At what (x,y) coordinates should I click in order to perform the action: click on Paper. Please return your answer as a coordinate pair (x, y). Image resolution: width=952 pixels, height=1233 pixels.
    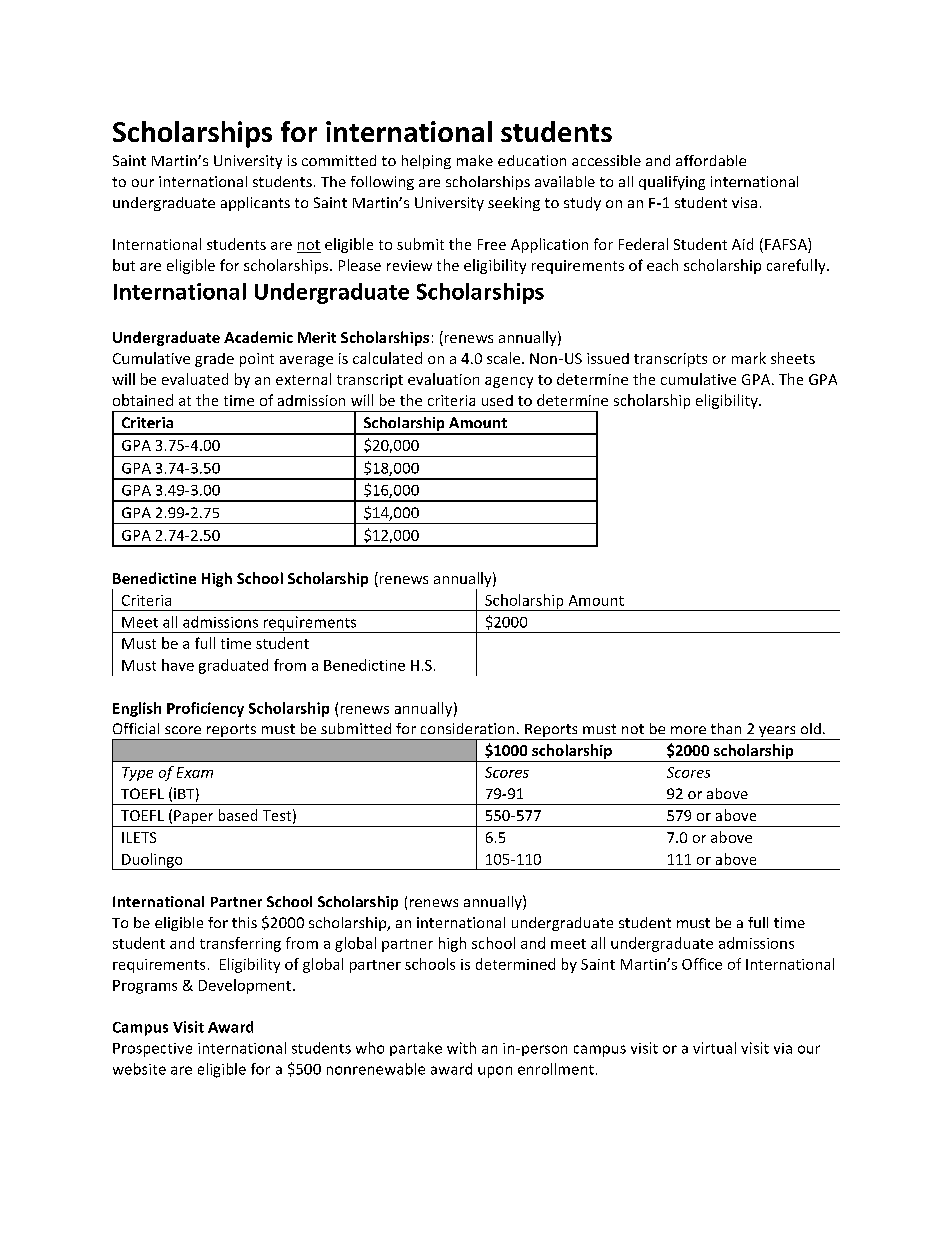
    Looking at the image, I should click on (194, 818).
